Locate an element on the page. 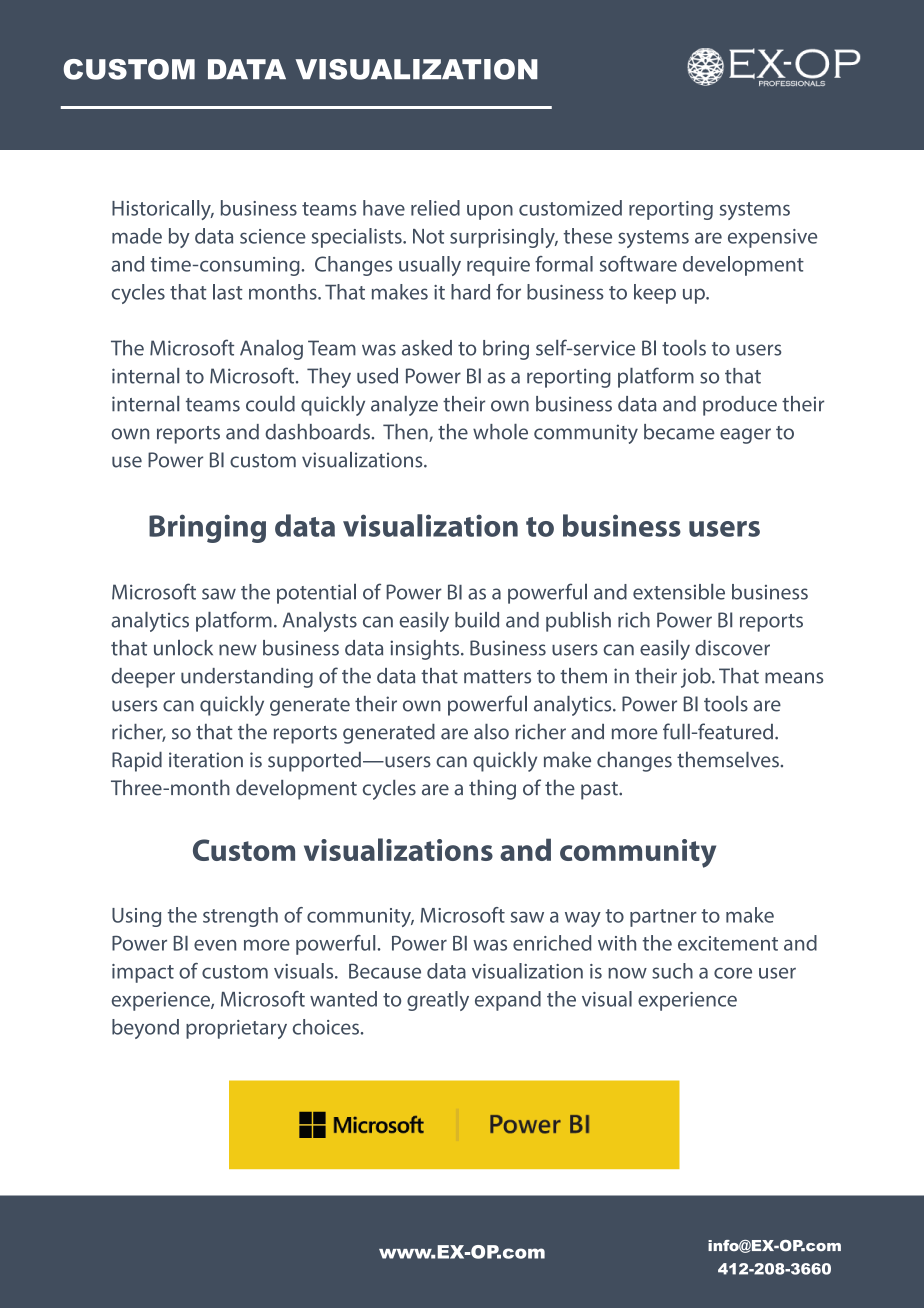 Image resolution: width=924 pixels, height=1308 pixels. discover is located at coordinates (732, 648).
